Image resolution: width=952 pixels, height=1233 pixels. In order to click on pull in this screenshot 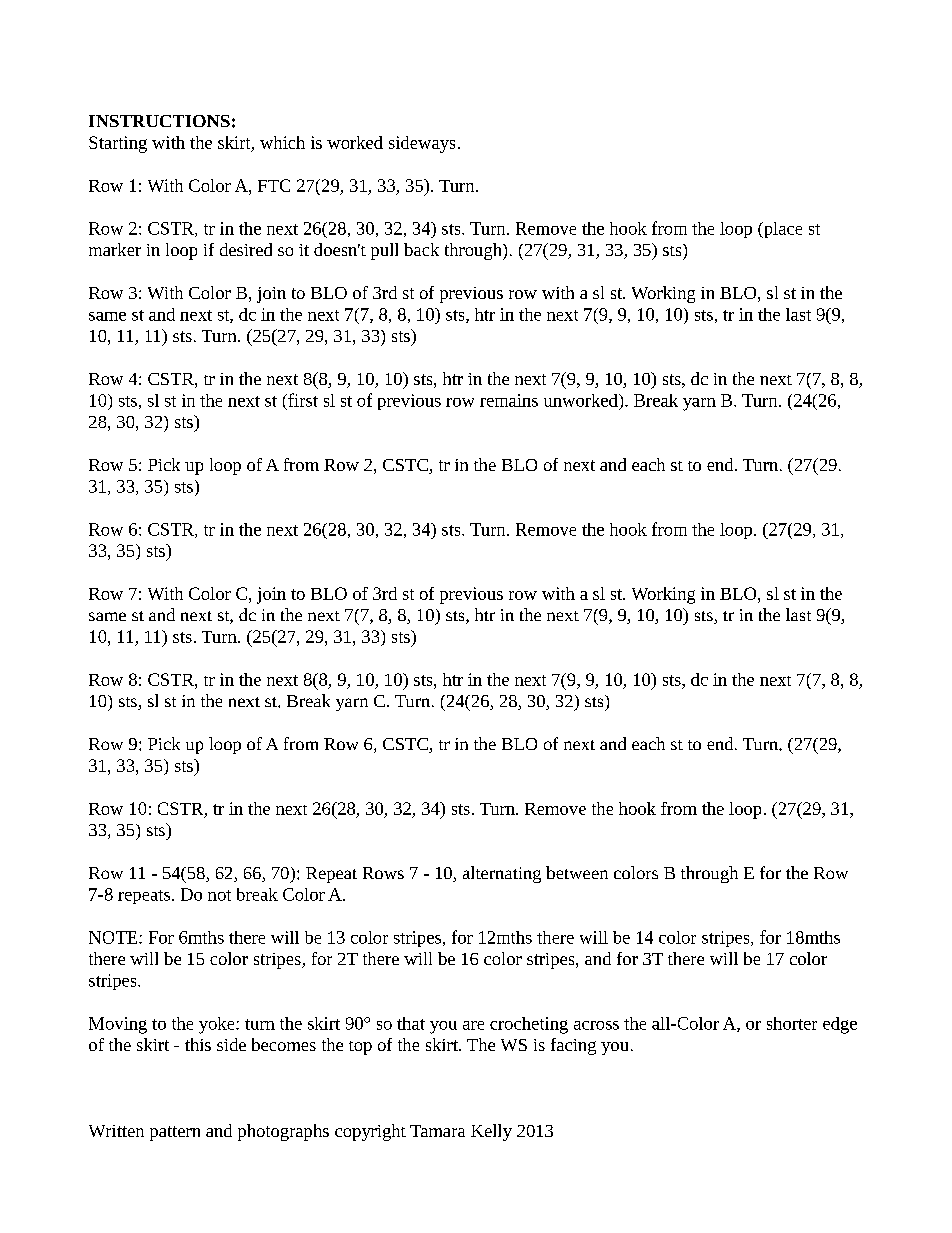, I will do `click(384, 251)`.
